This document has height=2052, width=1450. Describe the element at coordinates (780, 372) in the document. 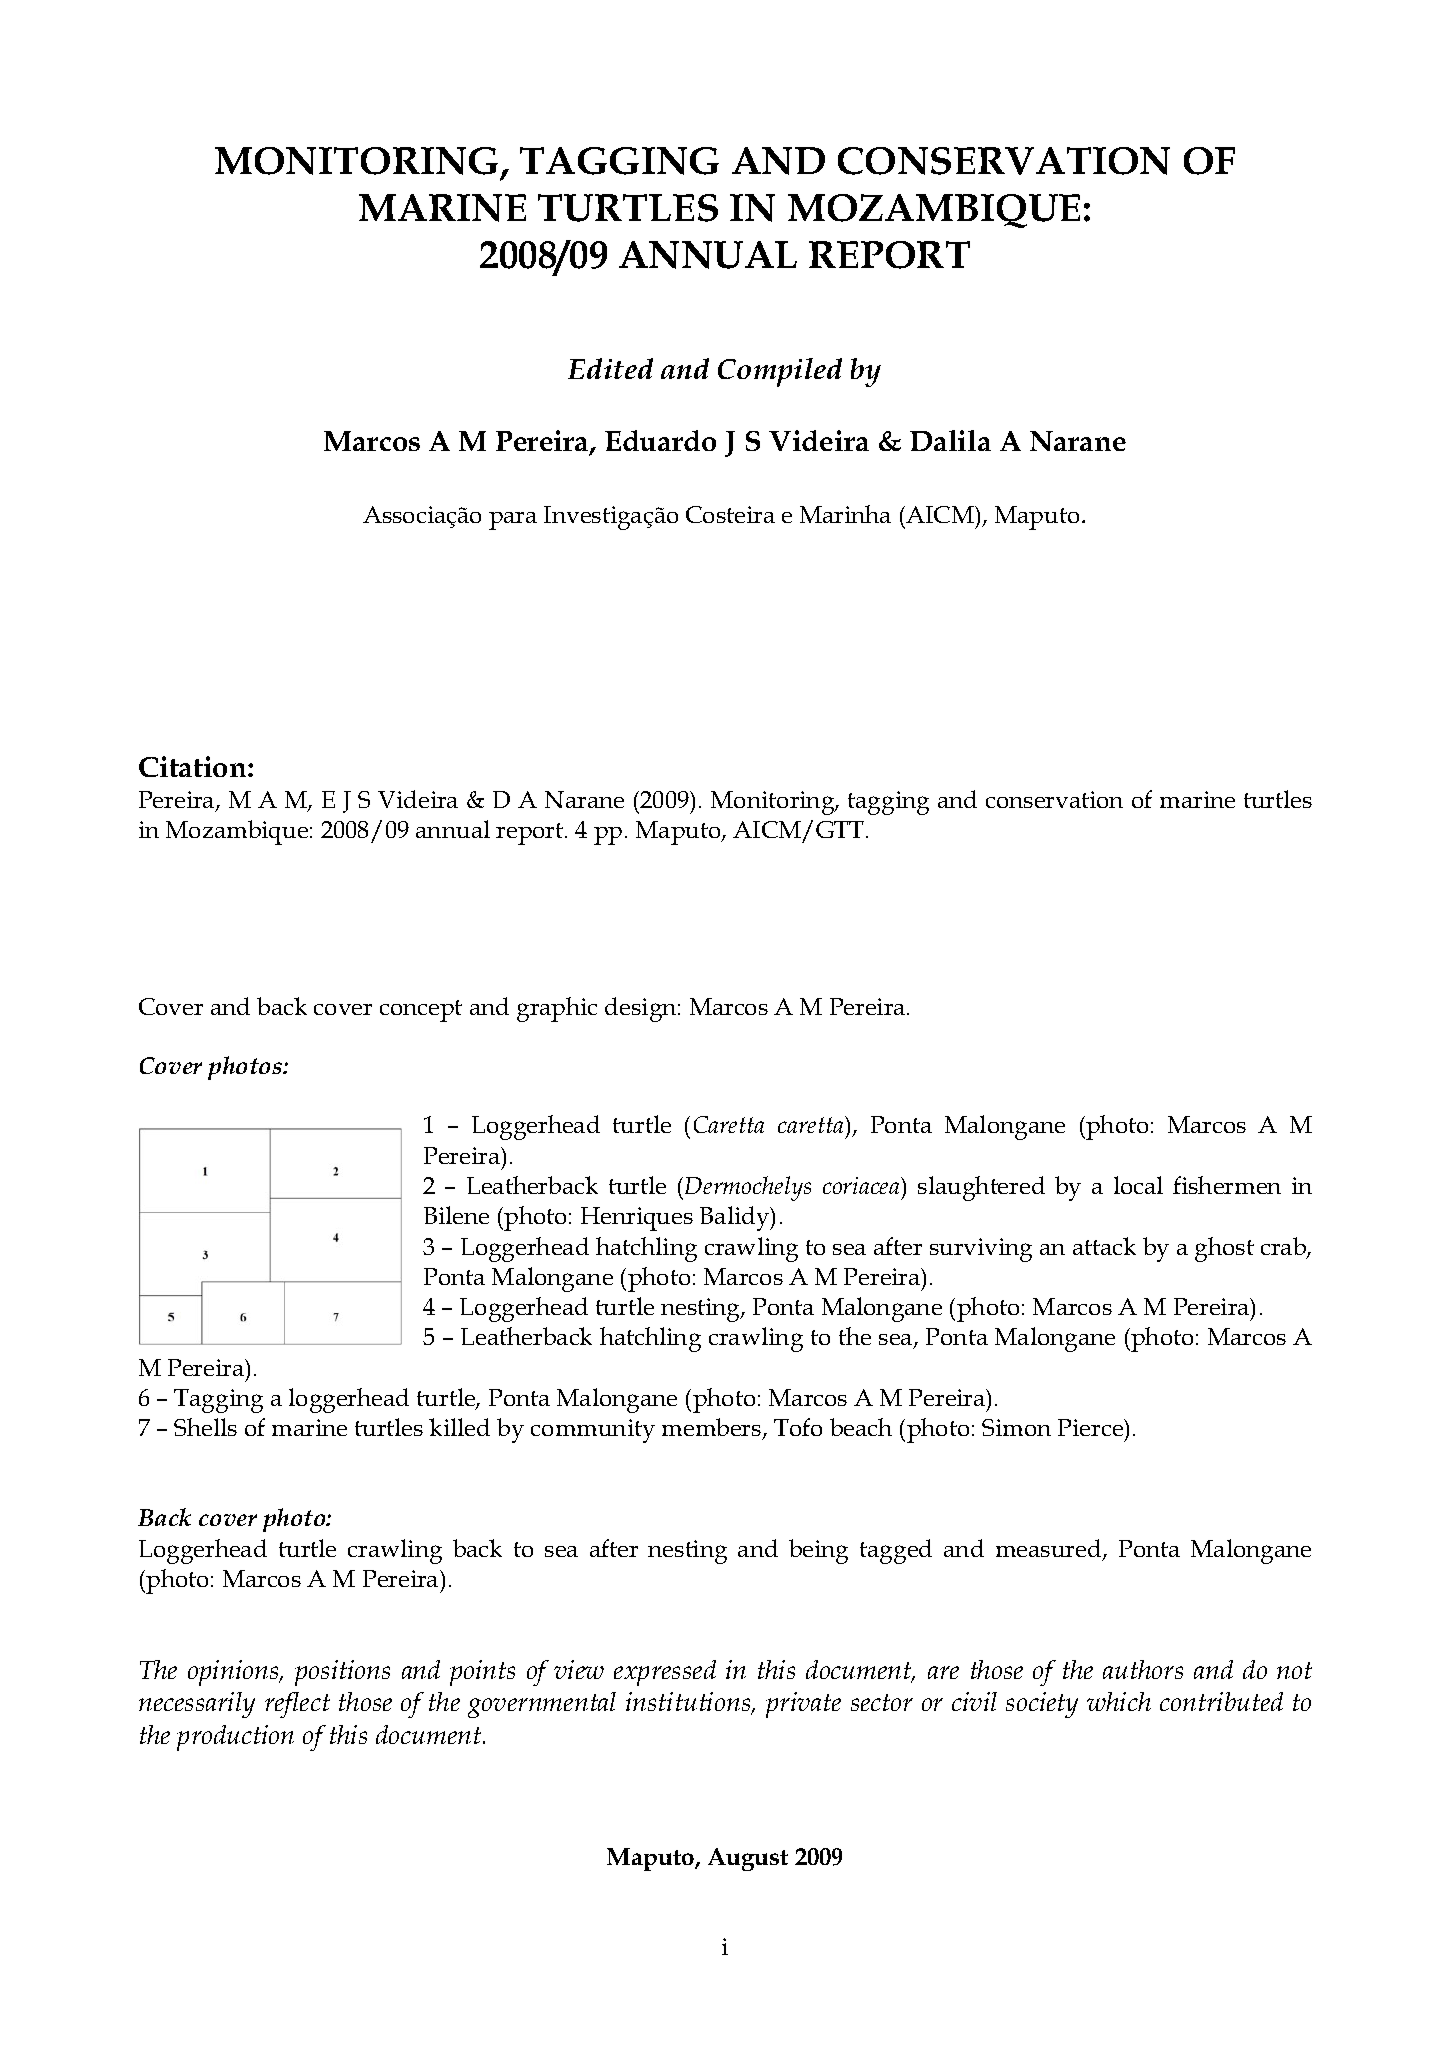

I see `Compiled` at that location.
